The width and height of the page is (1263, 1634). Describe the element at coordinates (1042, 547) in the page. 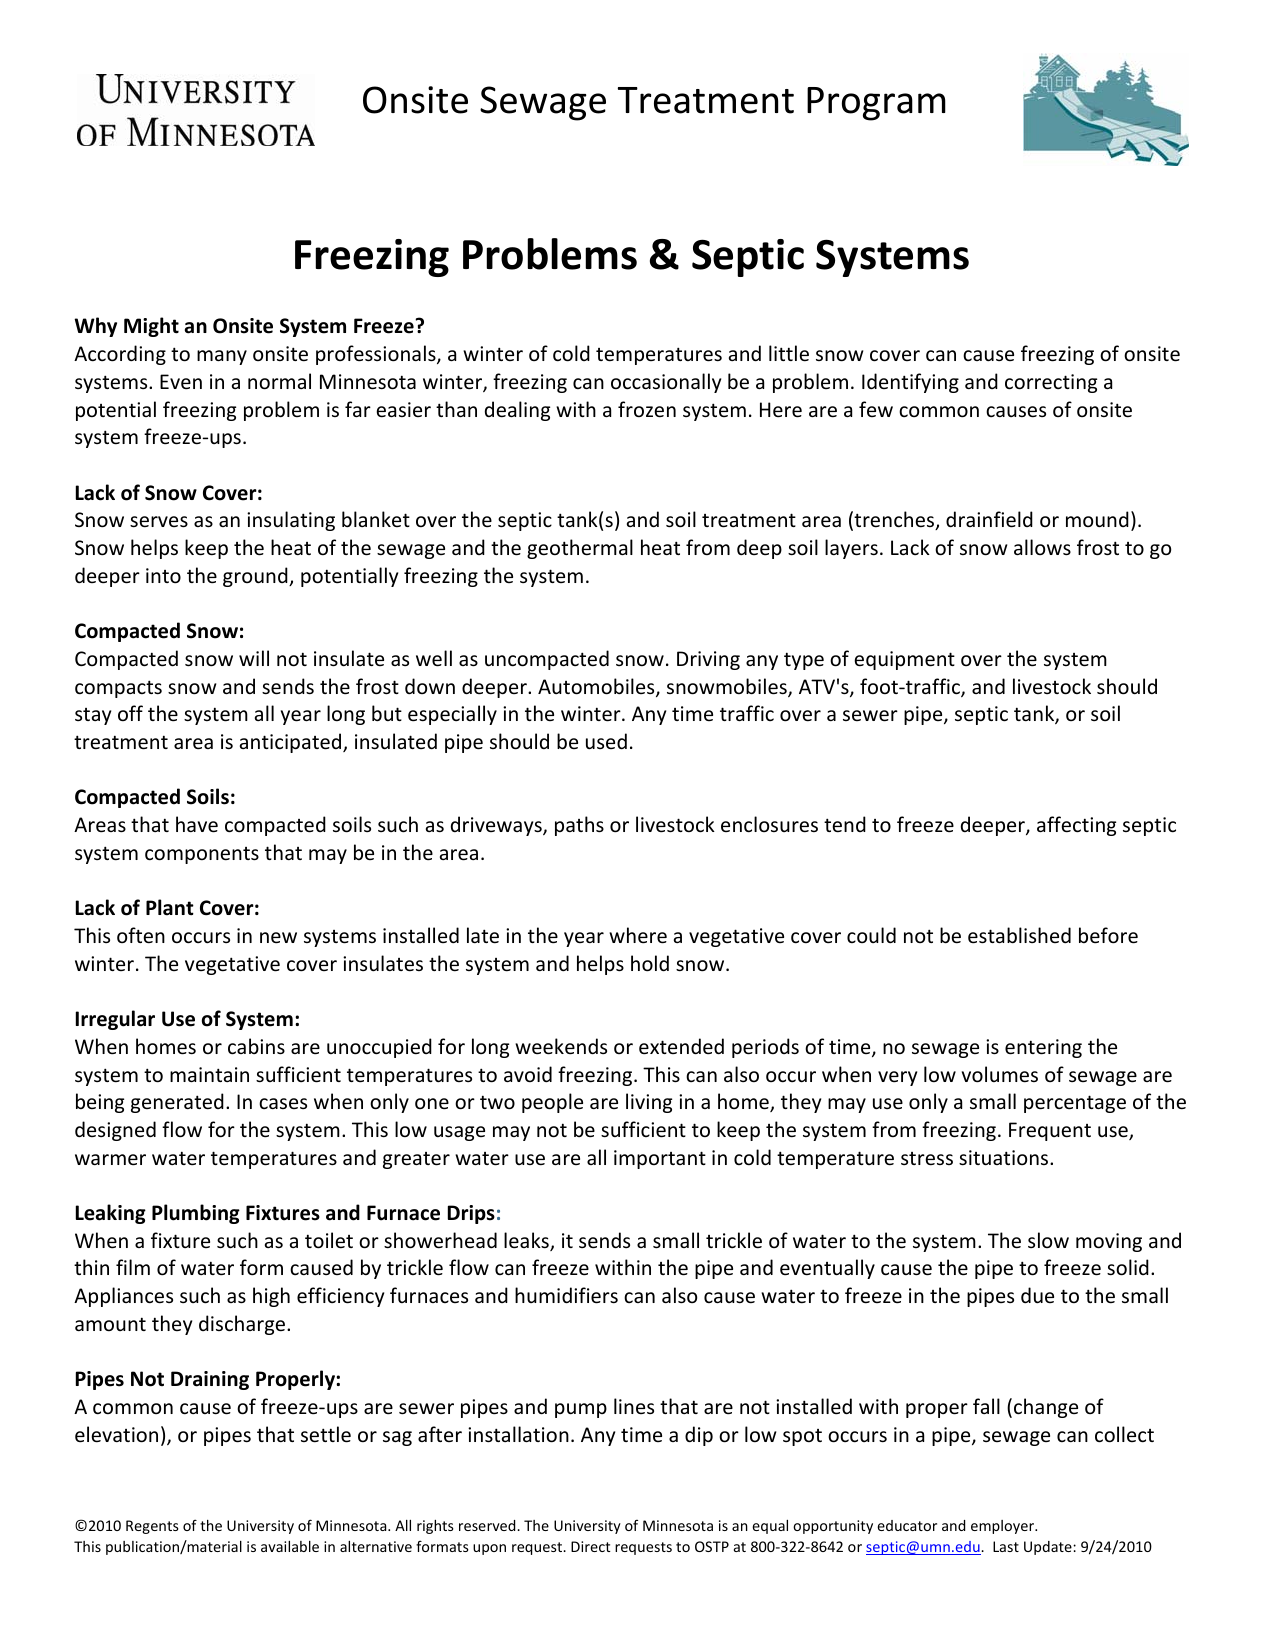

I see `allows` at that location.
